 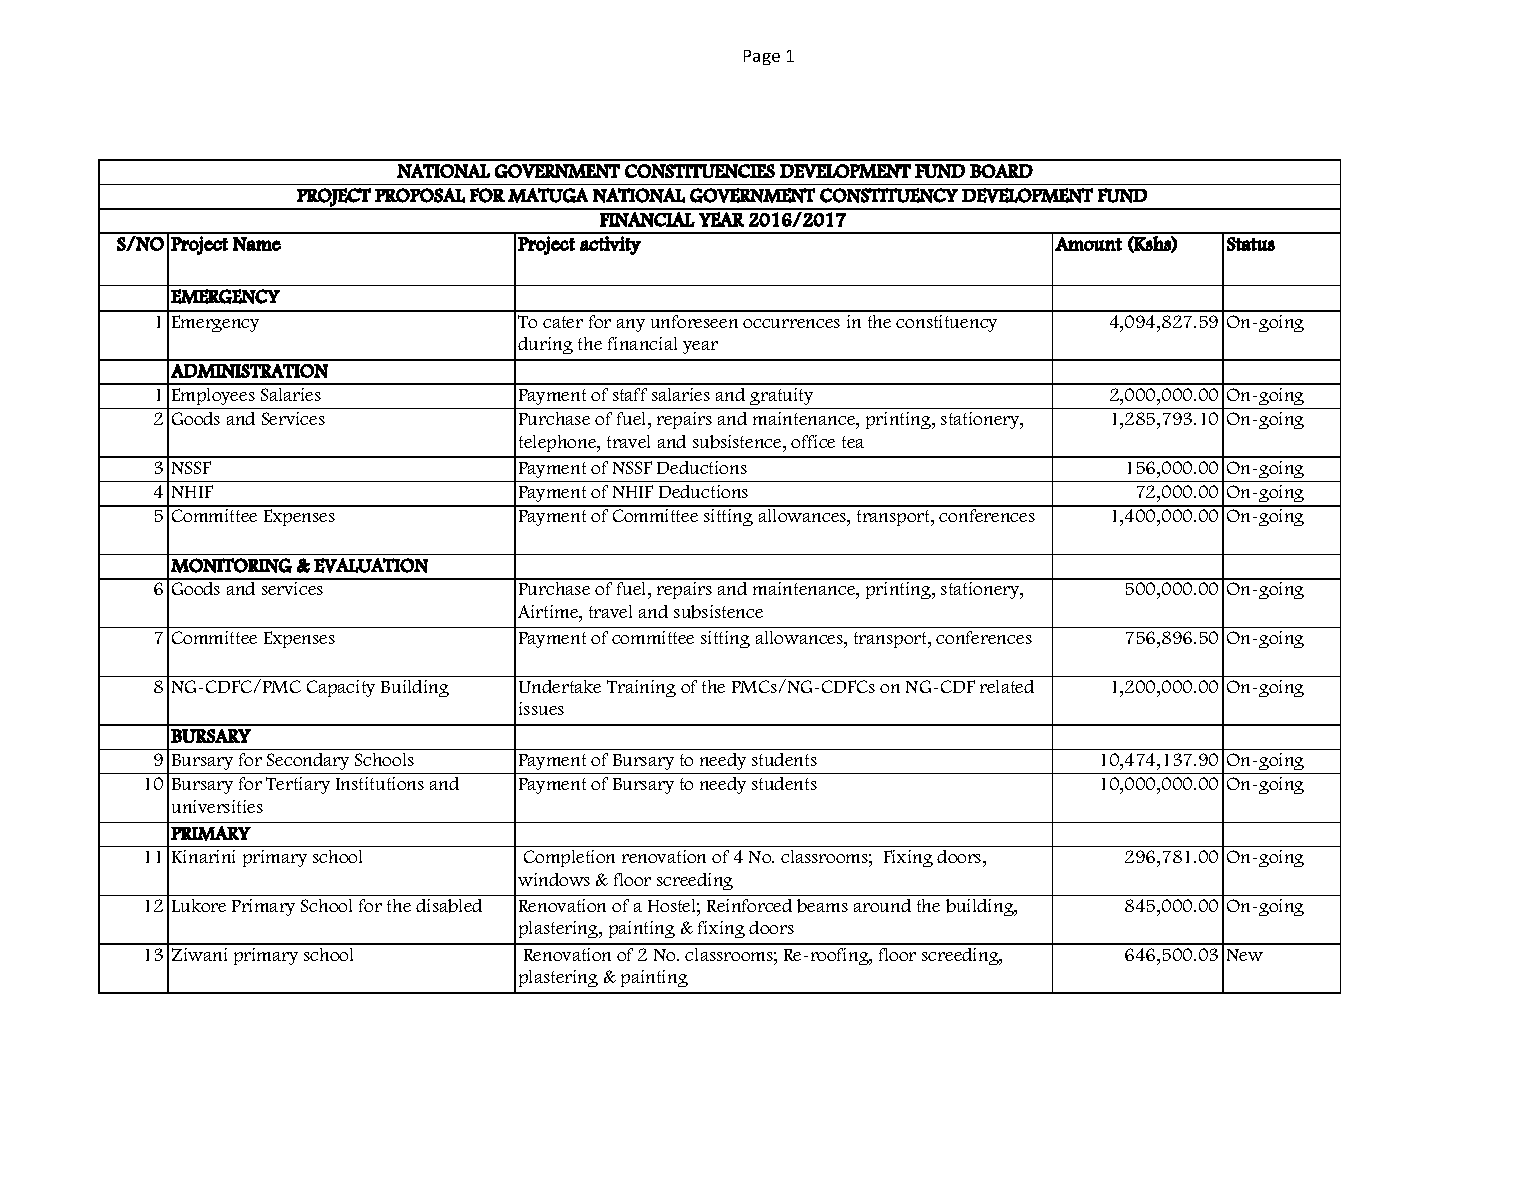 What do you see at coordinates (420, 195) in the image?
I see `PROPOSAL` at bounding box center [420, 195].
